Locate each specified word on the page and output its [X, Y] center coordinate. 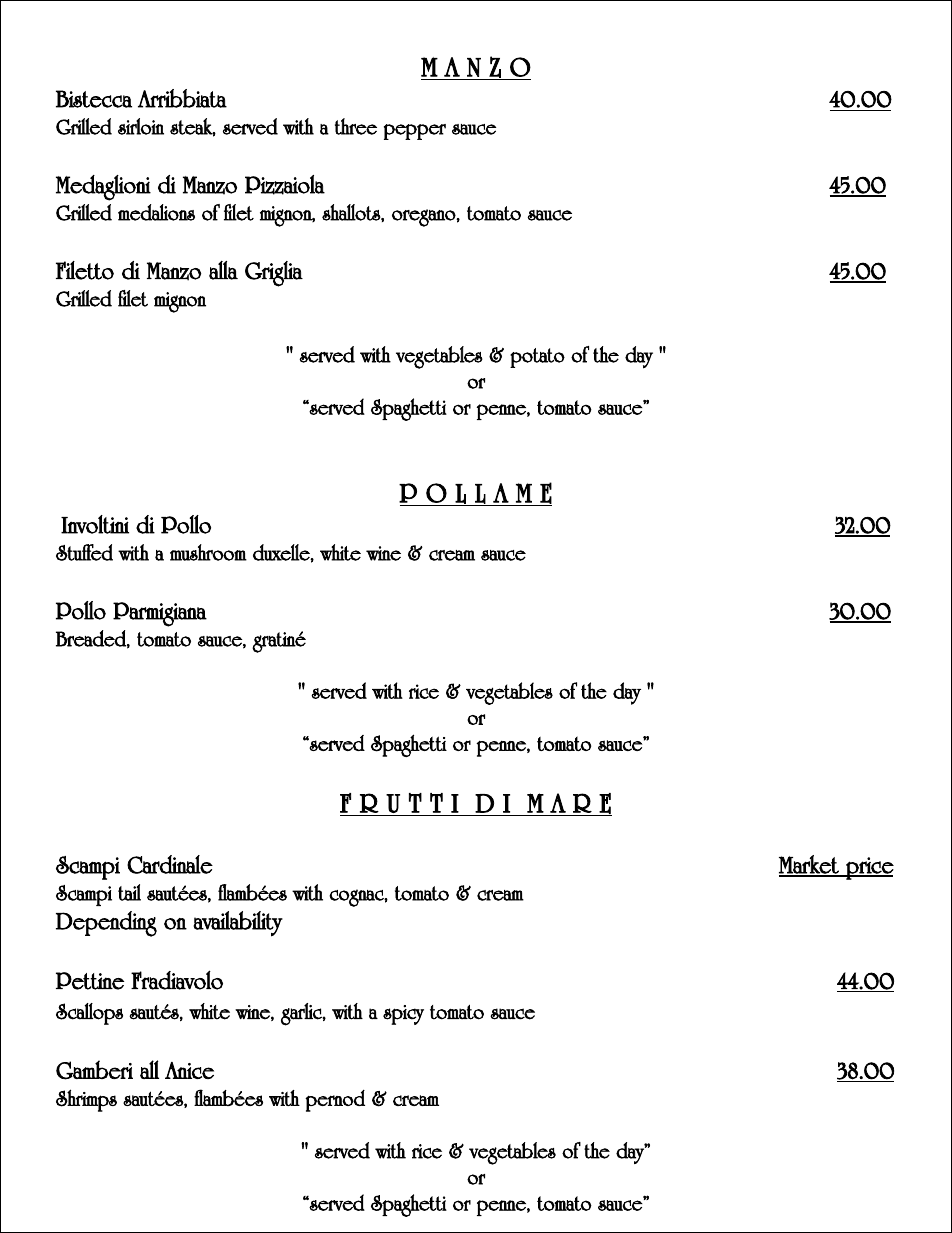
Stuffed [84, 552]
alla [223, 270]
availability [238, 924]
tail [129, 892]
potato [537, 358]
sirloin [141, 126]
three [356, 126]
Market [810, 865]
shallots [352, 212]
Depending [106, 924]
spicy [403, 1015]
